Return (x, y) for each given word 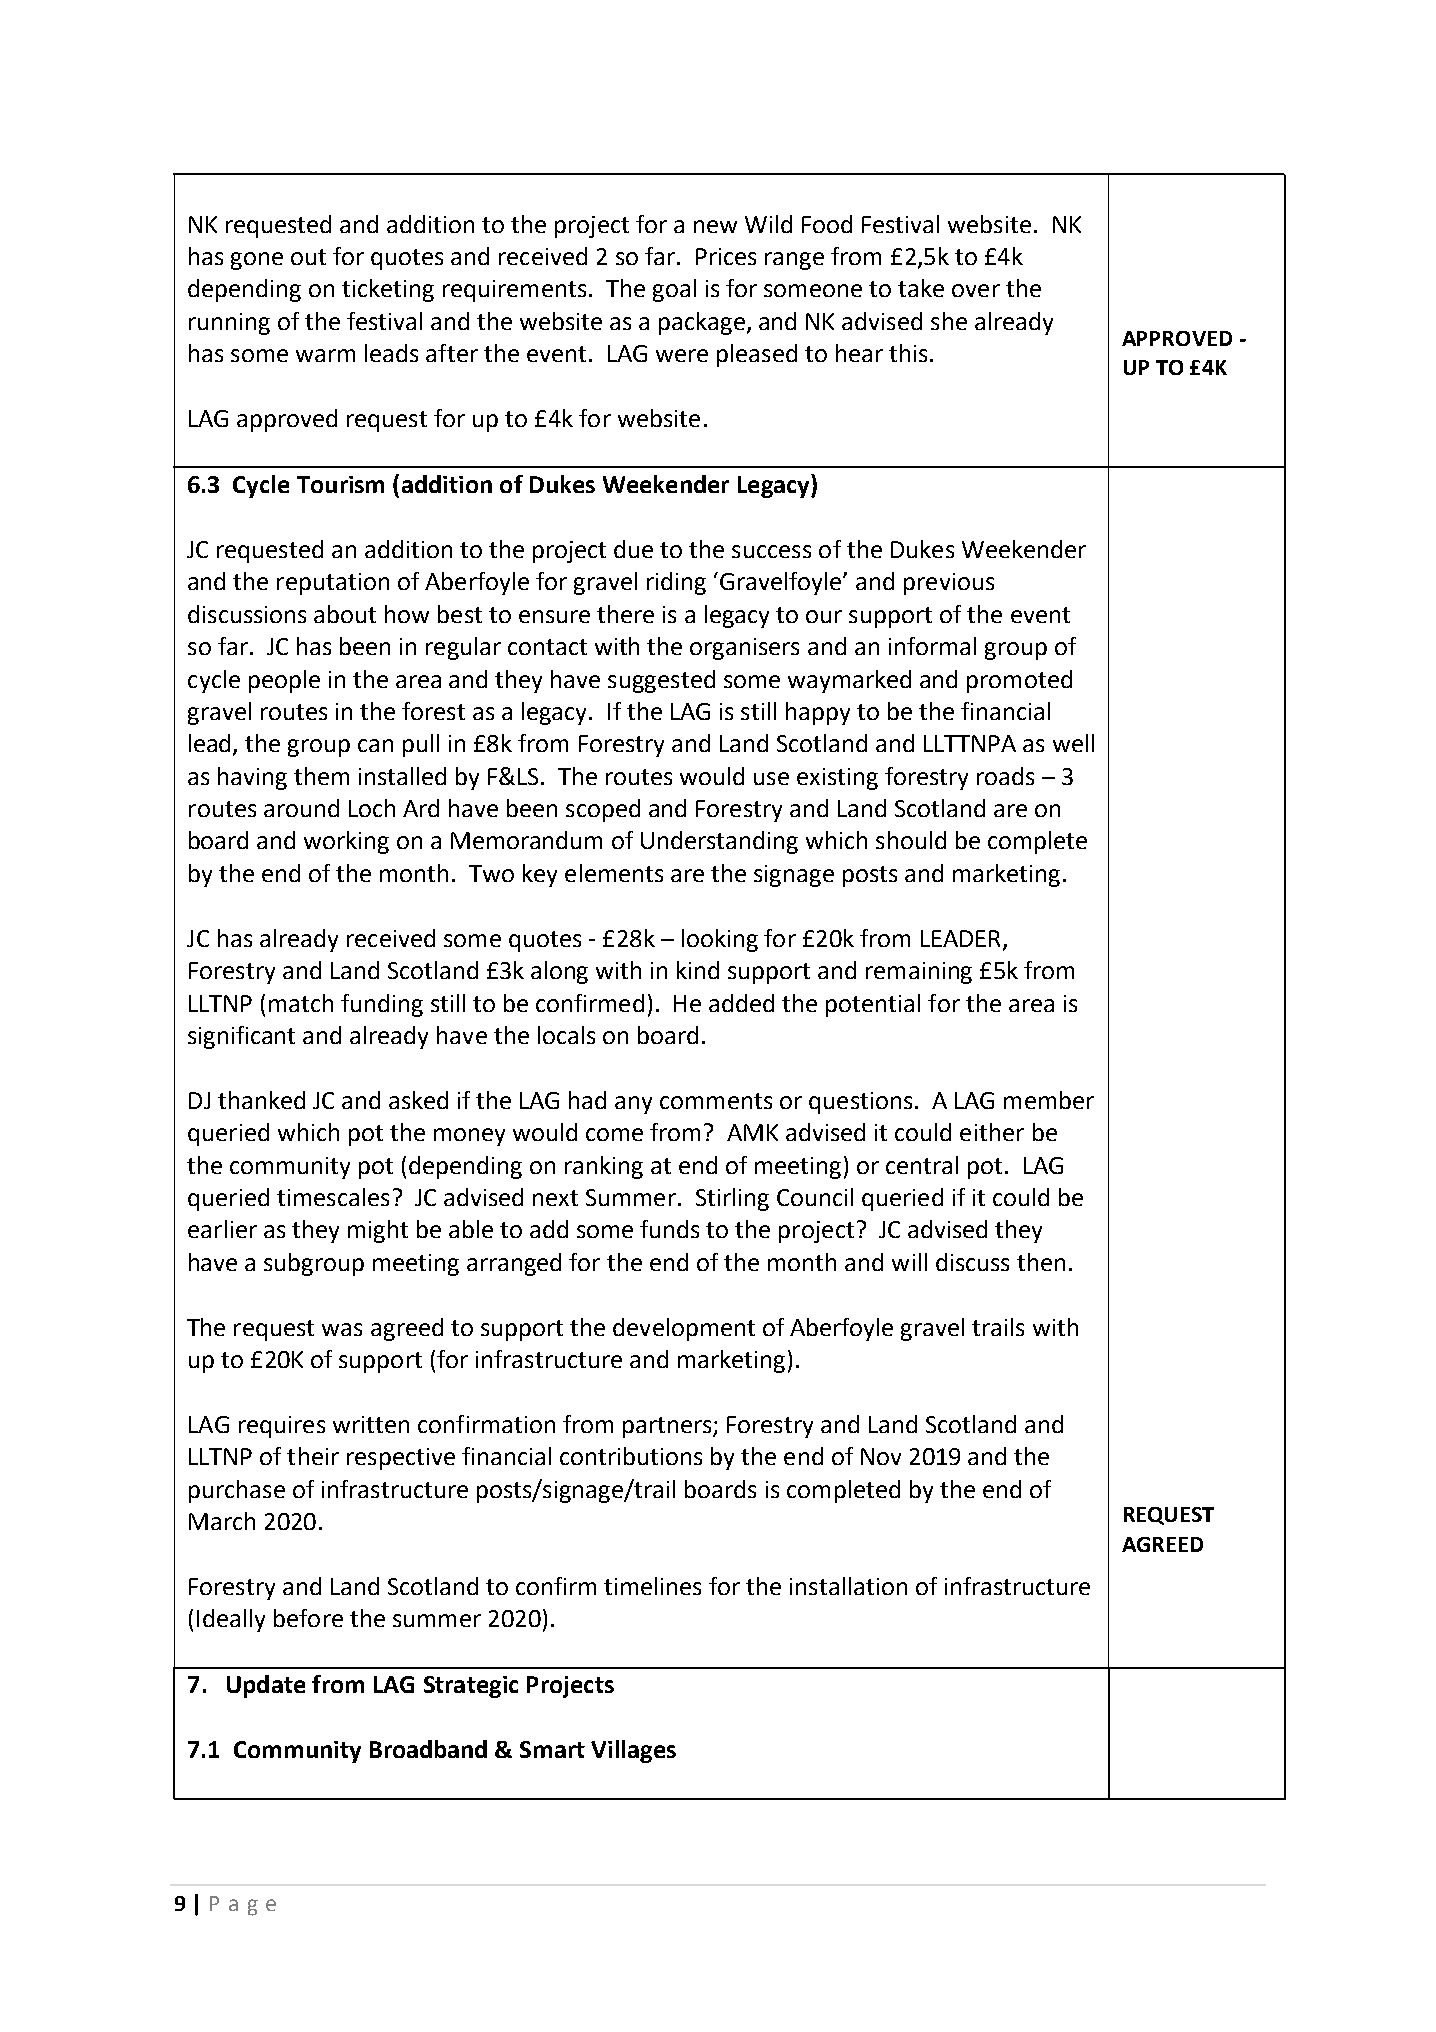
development (684, 1329)
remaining (919, 973)
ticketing (388, 290)
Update (266, 1686)
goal (674, 290)
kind (698, 970)
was (342, 1329)
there (625, 614)
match (301, 1003)
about (345, 614)
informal (932, 646)
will (909, 1262)
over (976, 290)
